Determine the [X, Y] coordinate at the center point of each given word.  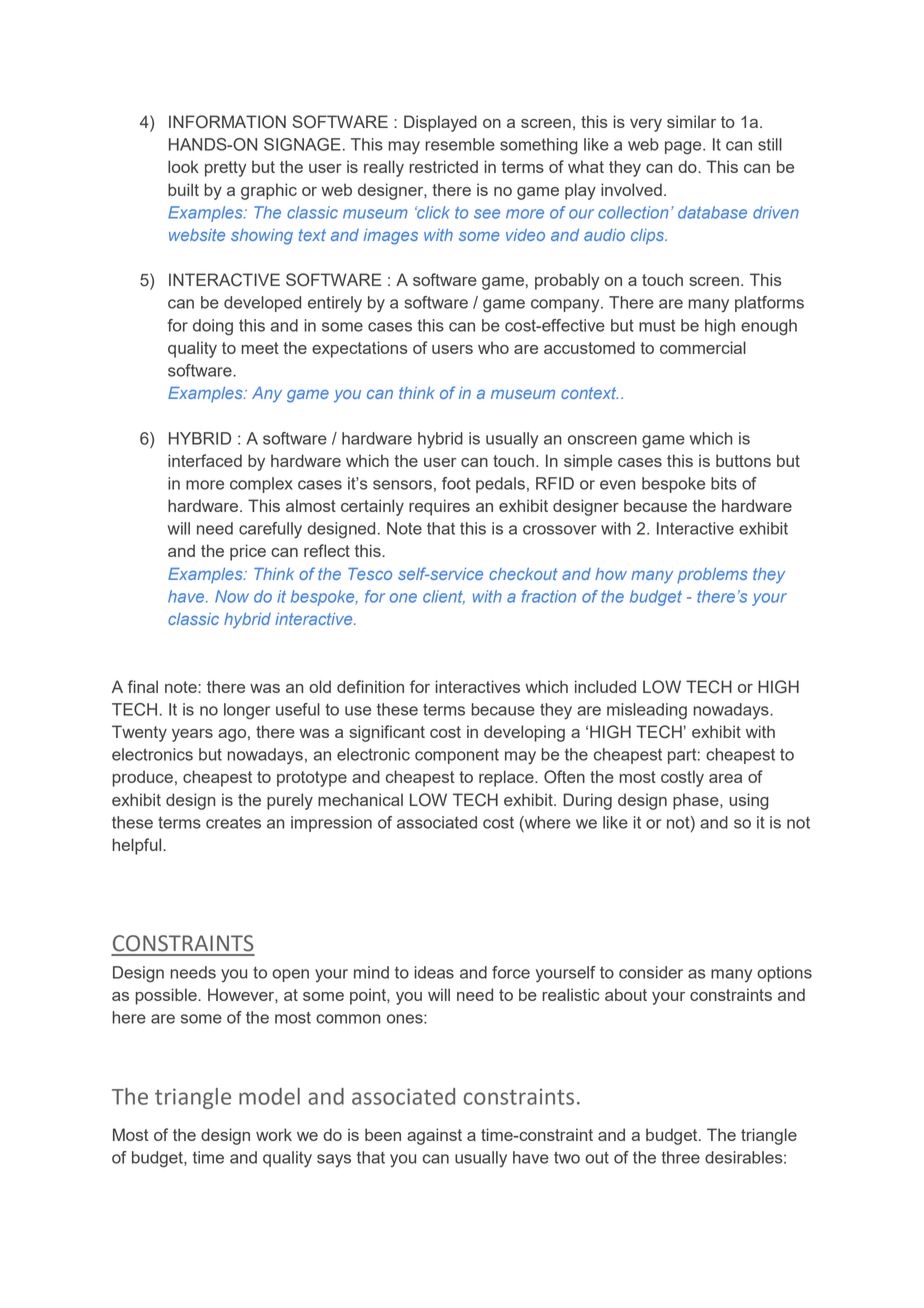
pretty [225, 169]
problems [712, 575]
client [444, 597]
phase [697, 801]
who [493, 347]
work [274, 1134]
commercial [703, 347]
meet [260, 348]
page [684, 148]
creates [233, 822]
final [143, 686]
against [434, 1136]
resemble [460, 144]
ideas [434, 972]
